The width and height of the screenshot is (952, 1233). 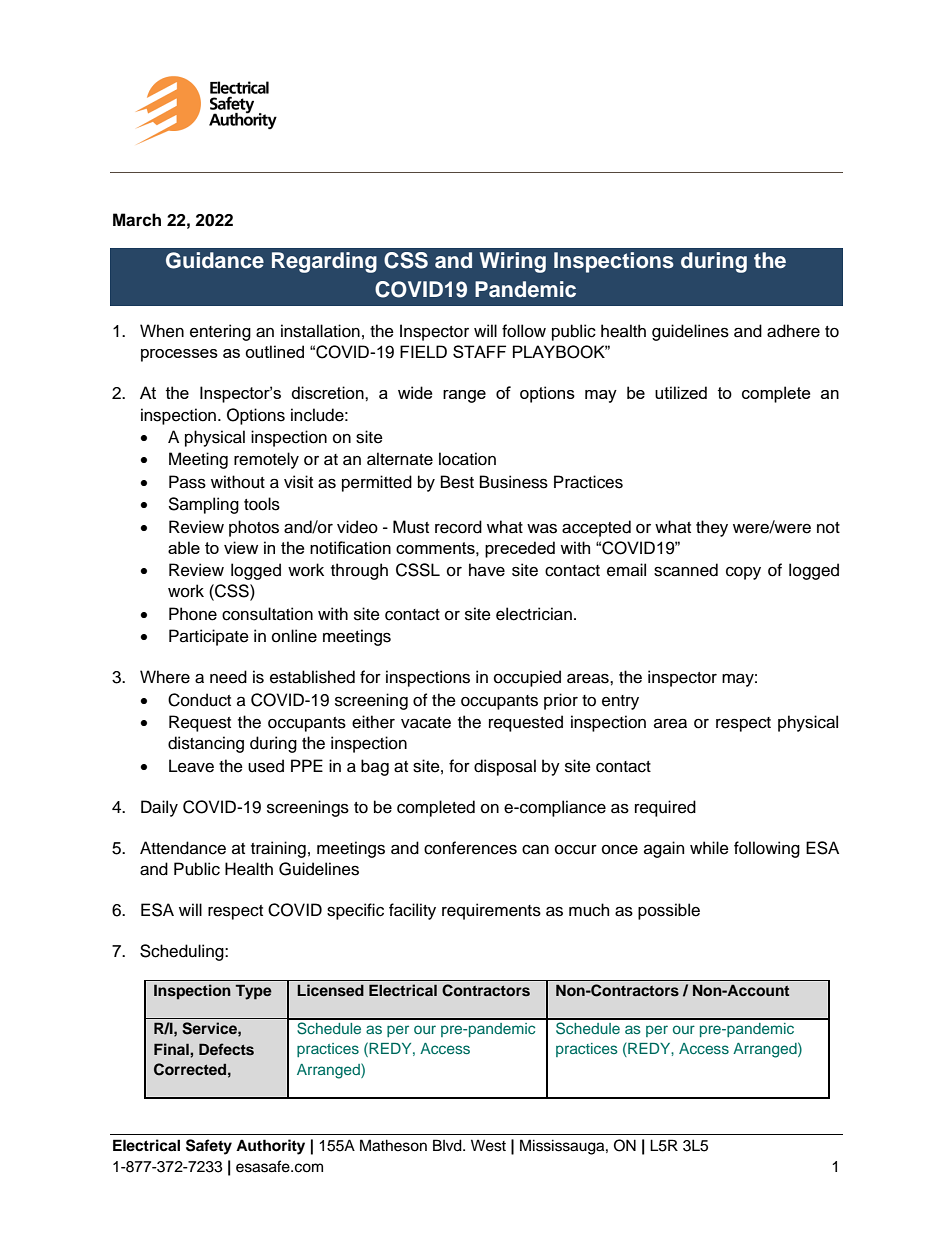 I want to click on need, so click(x=228, y=677).
